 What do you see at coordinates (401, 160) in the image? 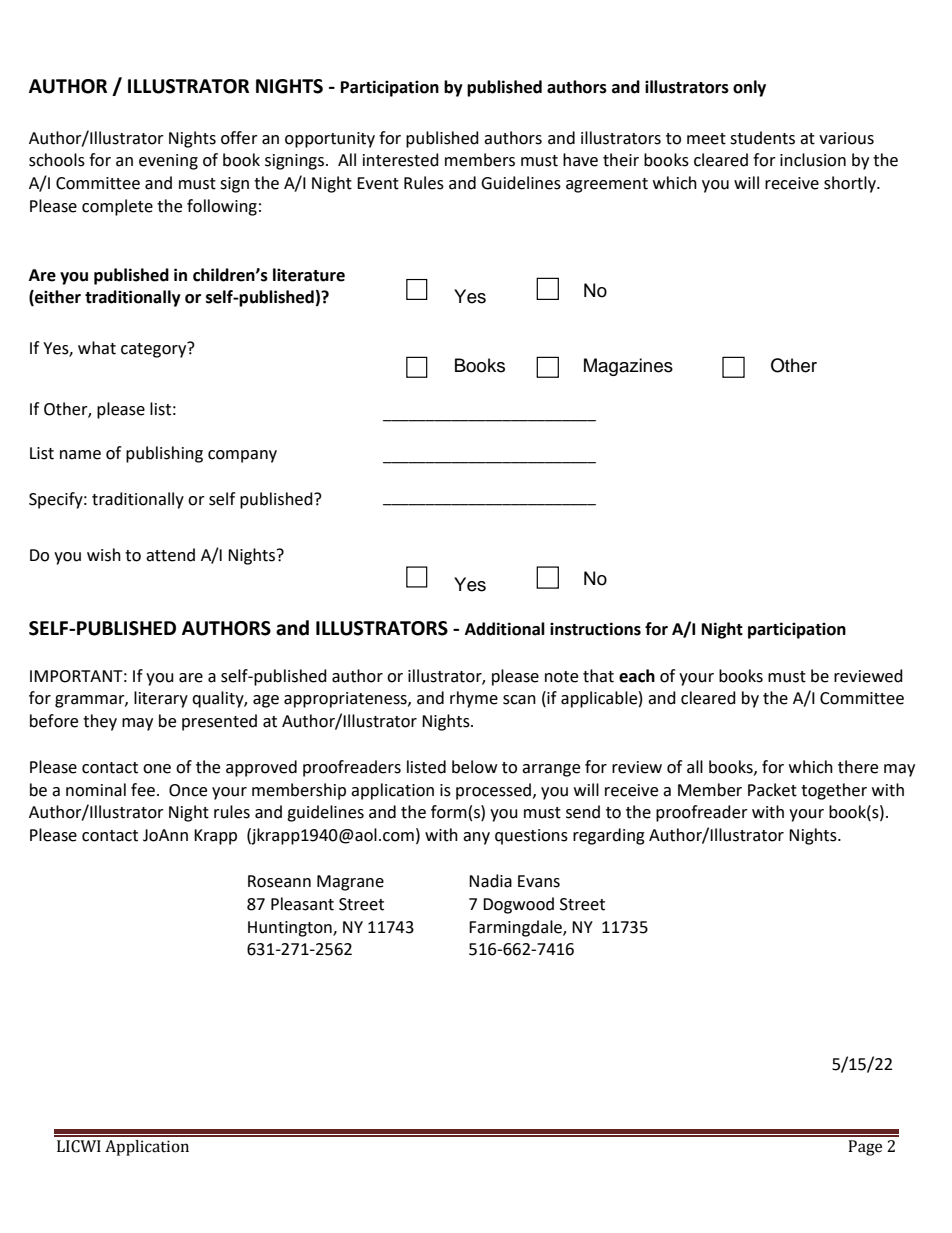
I see `interested` at bounding box center [401, 160].
